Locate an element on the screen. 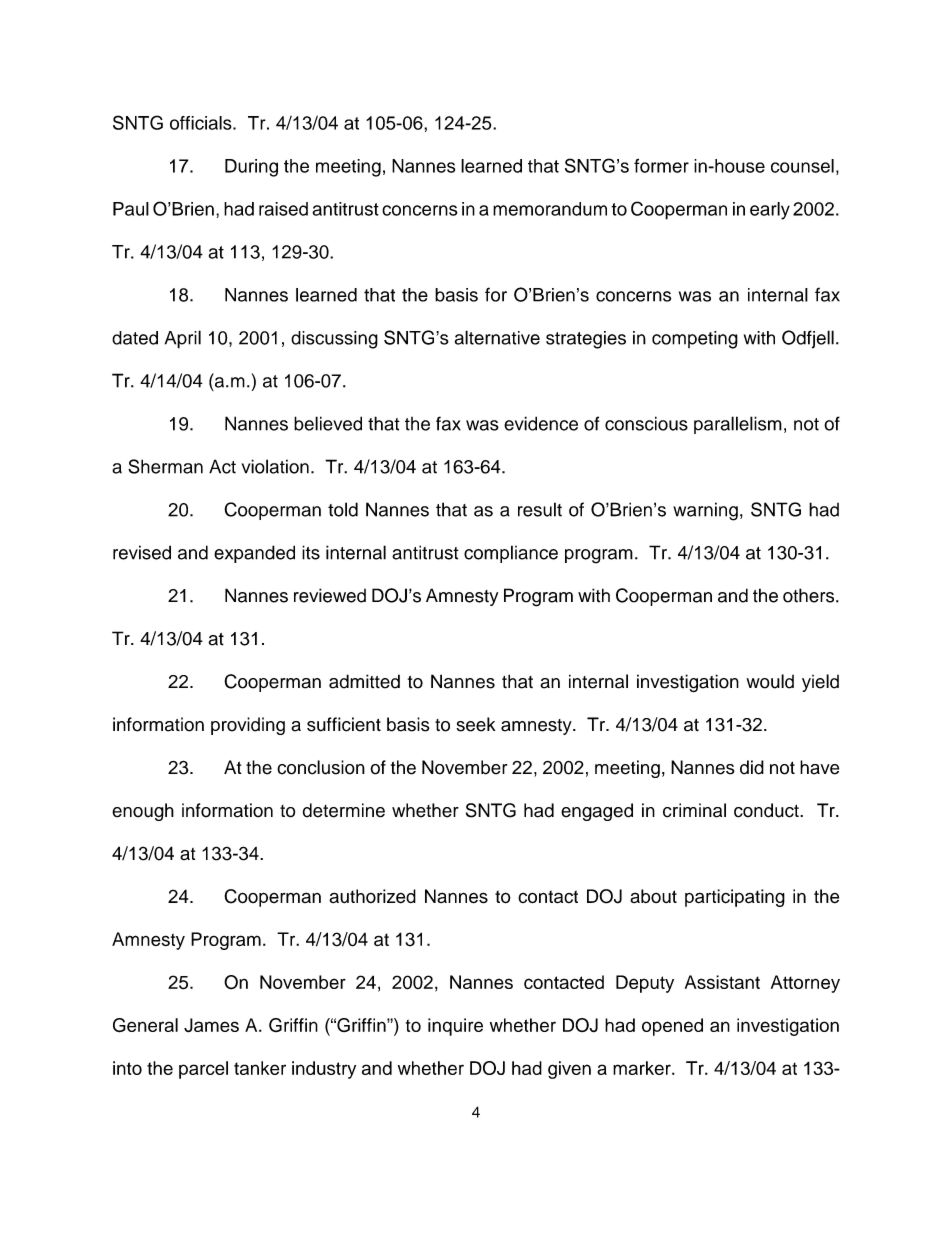  Sherman is located at coordinates (165, 466).
